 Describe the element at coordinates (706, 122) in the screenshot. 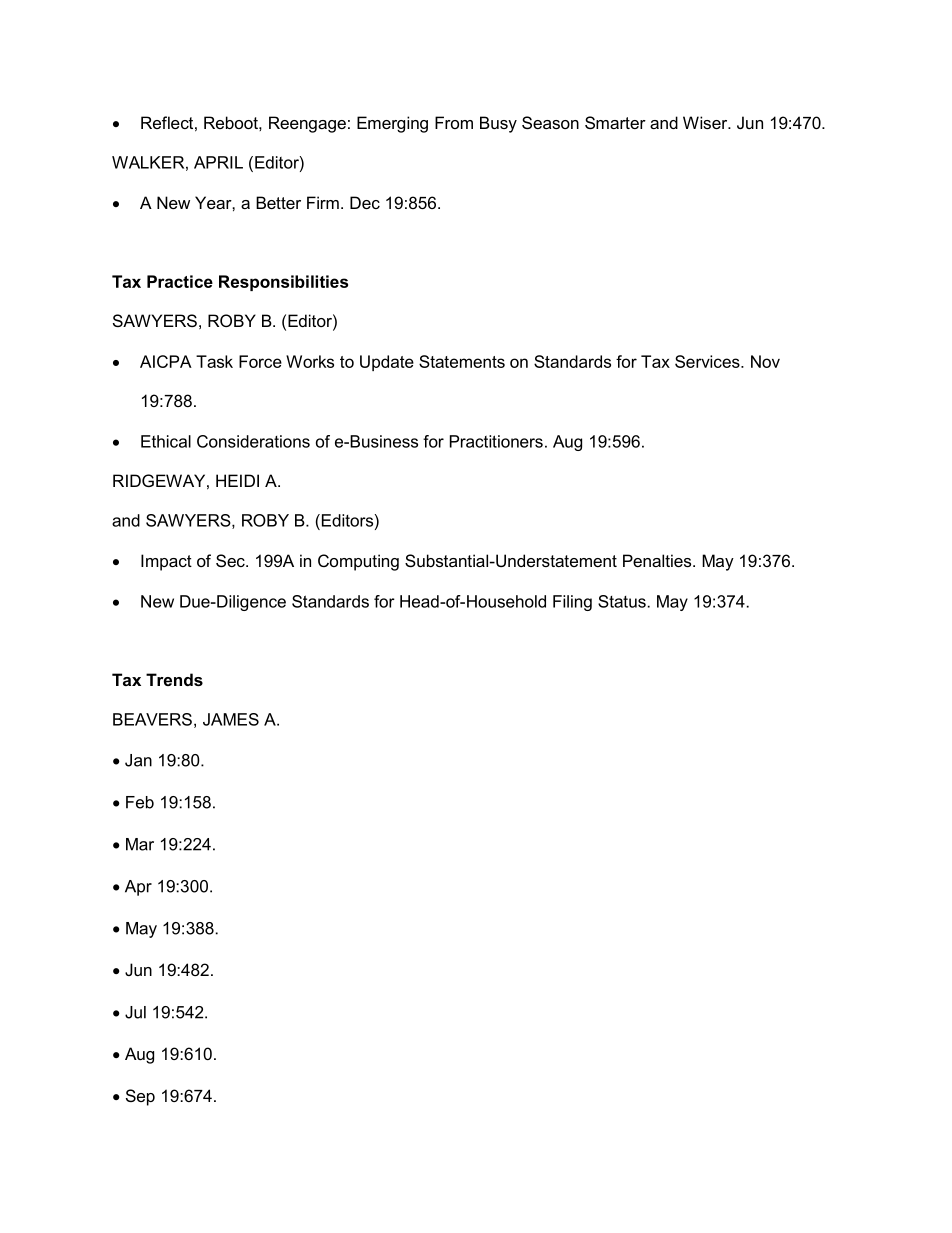

I see `Wiser` at that location.
